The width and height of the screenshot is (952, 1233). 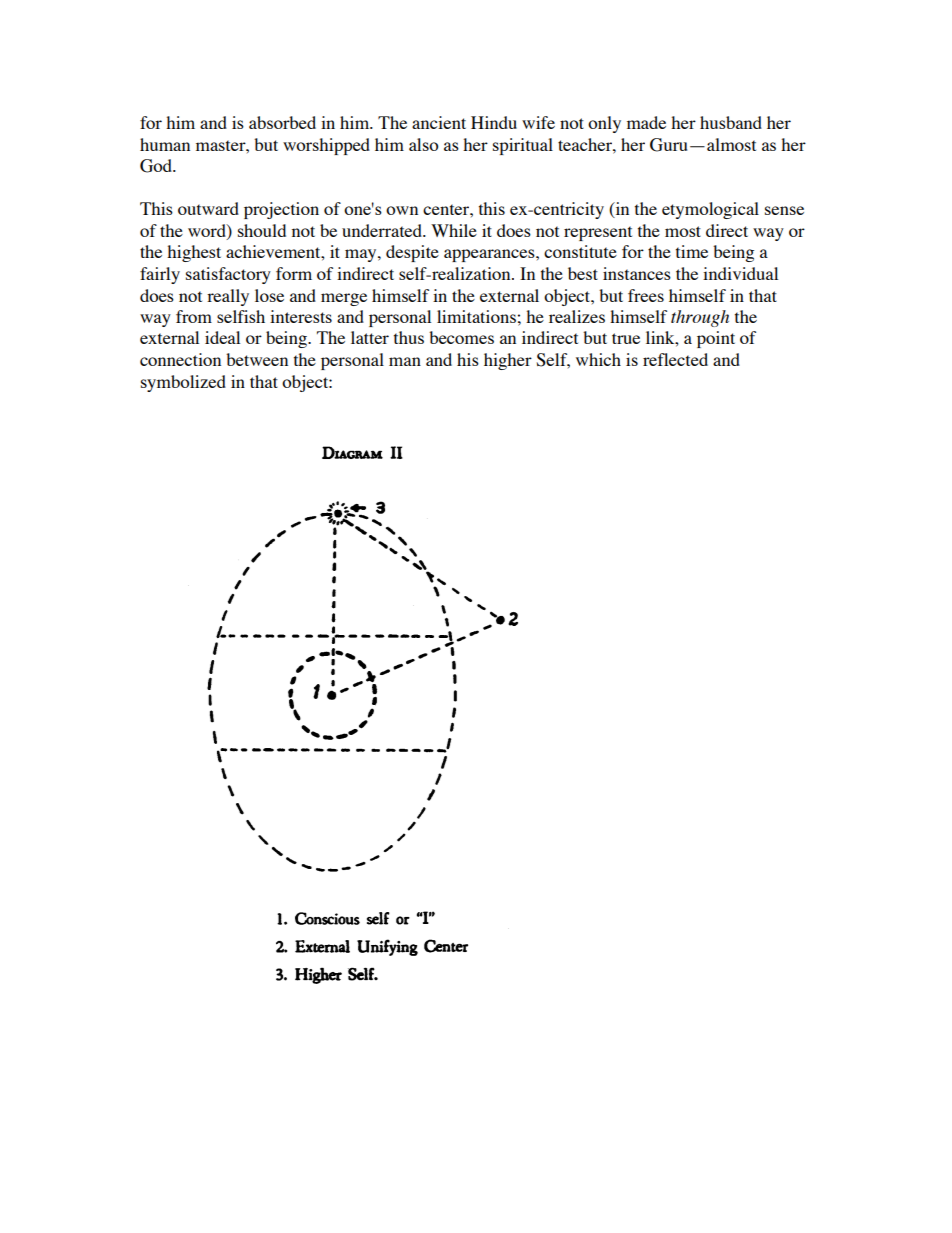 What do you see at coordinates (208, 208) in the screenshot?
I see `outward` at bounding box center [208, 208].
